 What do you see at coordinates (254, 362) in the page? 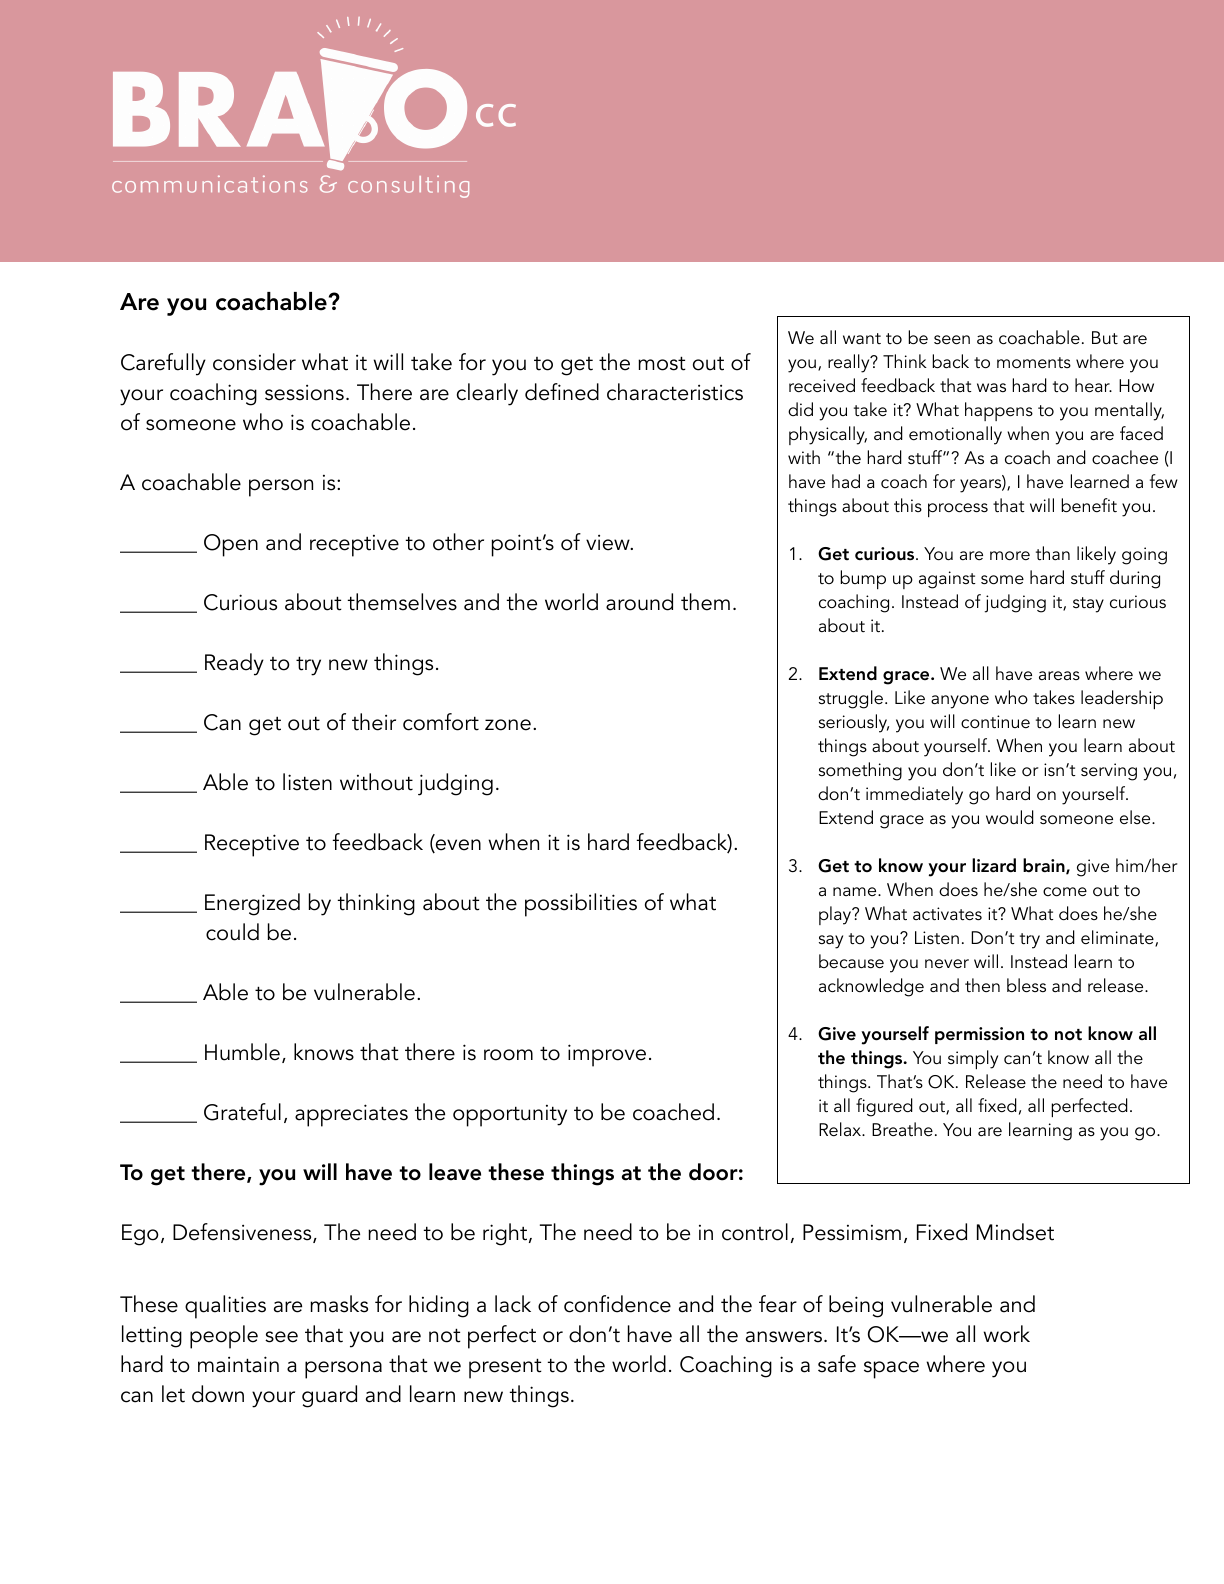
I see `consider` at bounding box center [254, 362].
